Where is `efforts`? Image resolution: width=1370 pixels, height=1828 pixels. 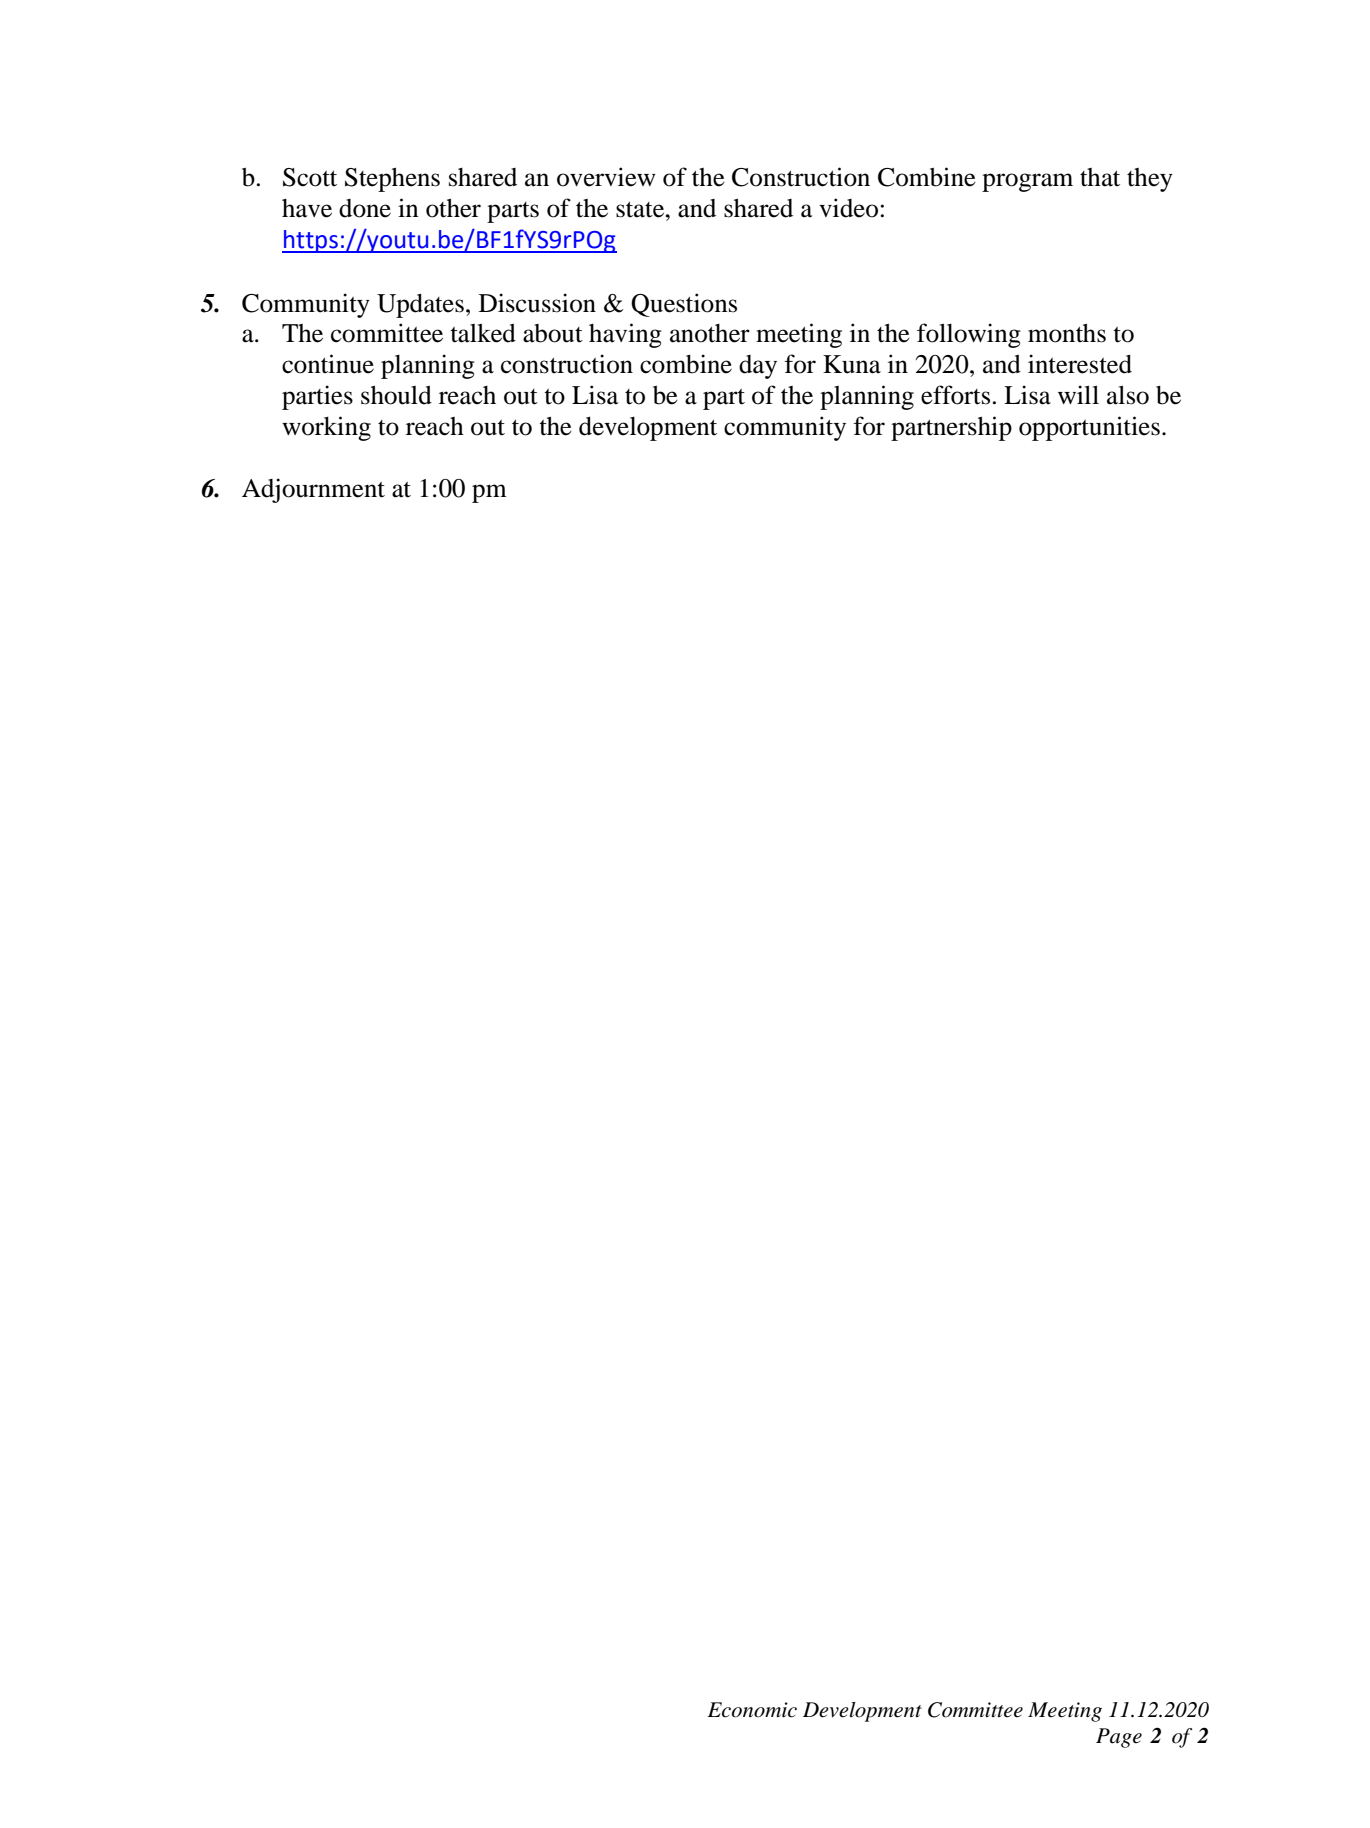
efforts is located at coordinates (955, 395).
